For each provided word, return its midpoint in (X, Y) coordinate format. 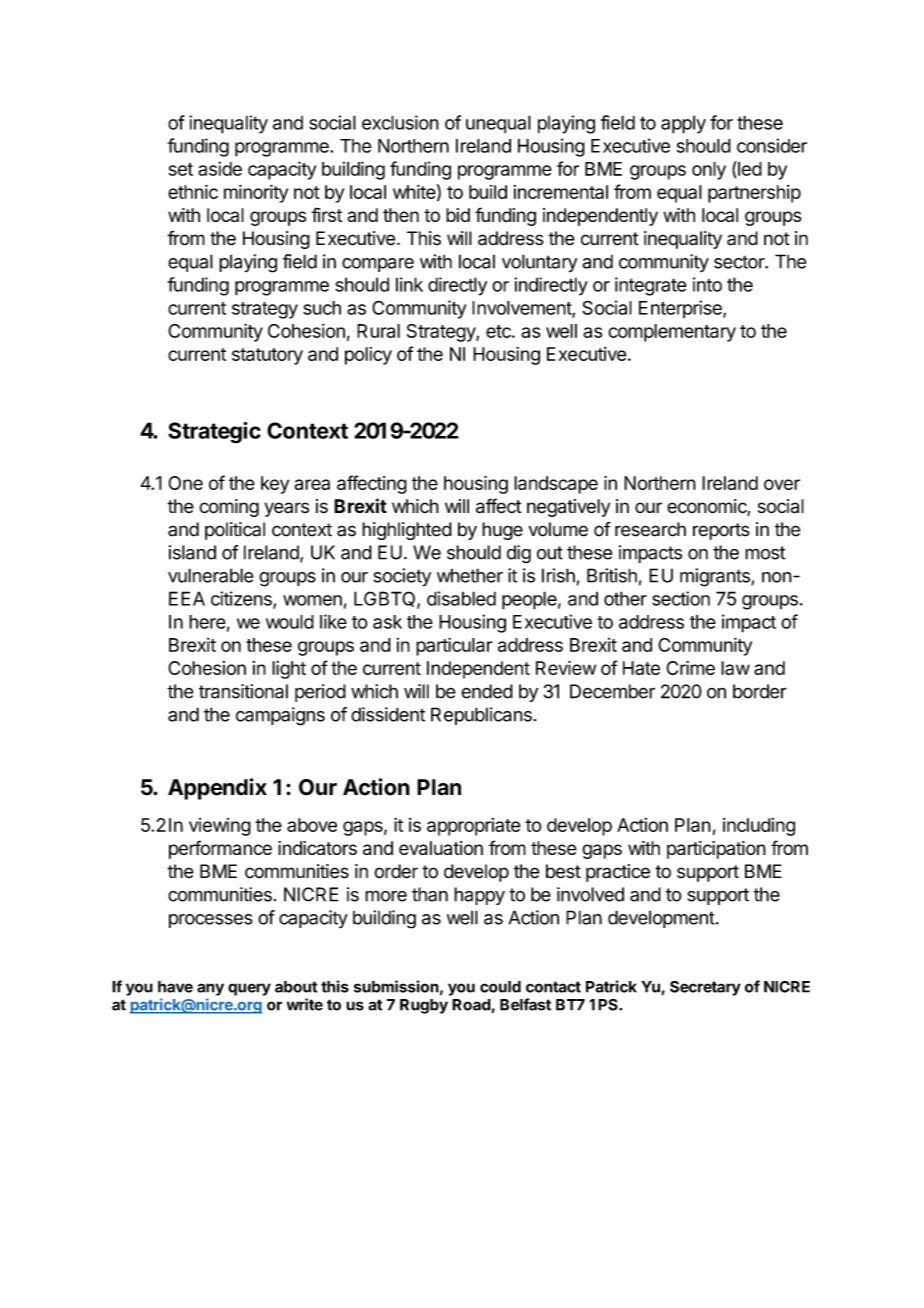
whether (470, 575)
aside (220, 168)
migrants (716, 577)
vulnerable (211, 575)
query (249, 989)
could (500, 987)
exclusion (400, 122)
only (709, 171)
